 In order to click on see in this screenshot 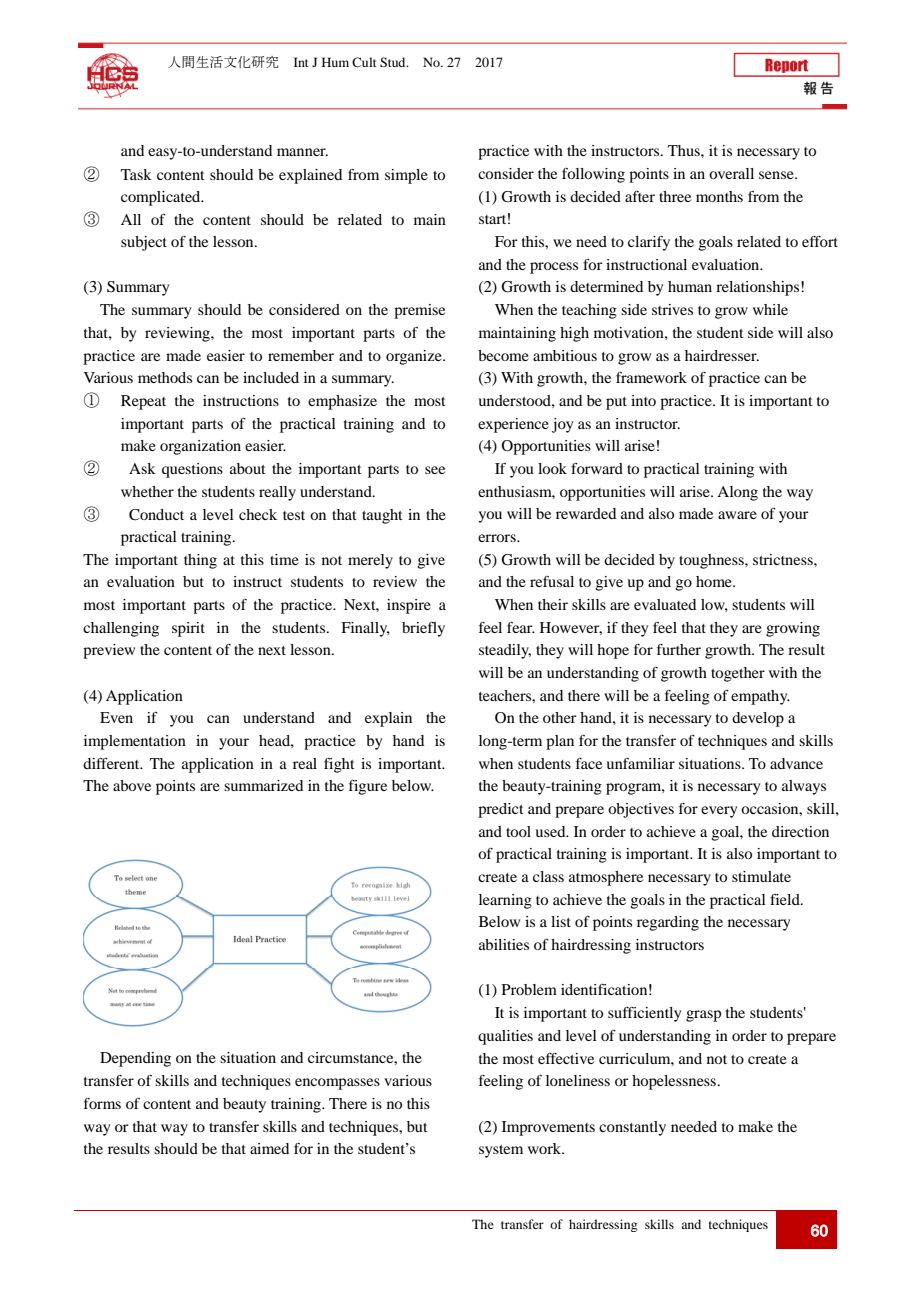, I will do `click(435, 470)`.
